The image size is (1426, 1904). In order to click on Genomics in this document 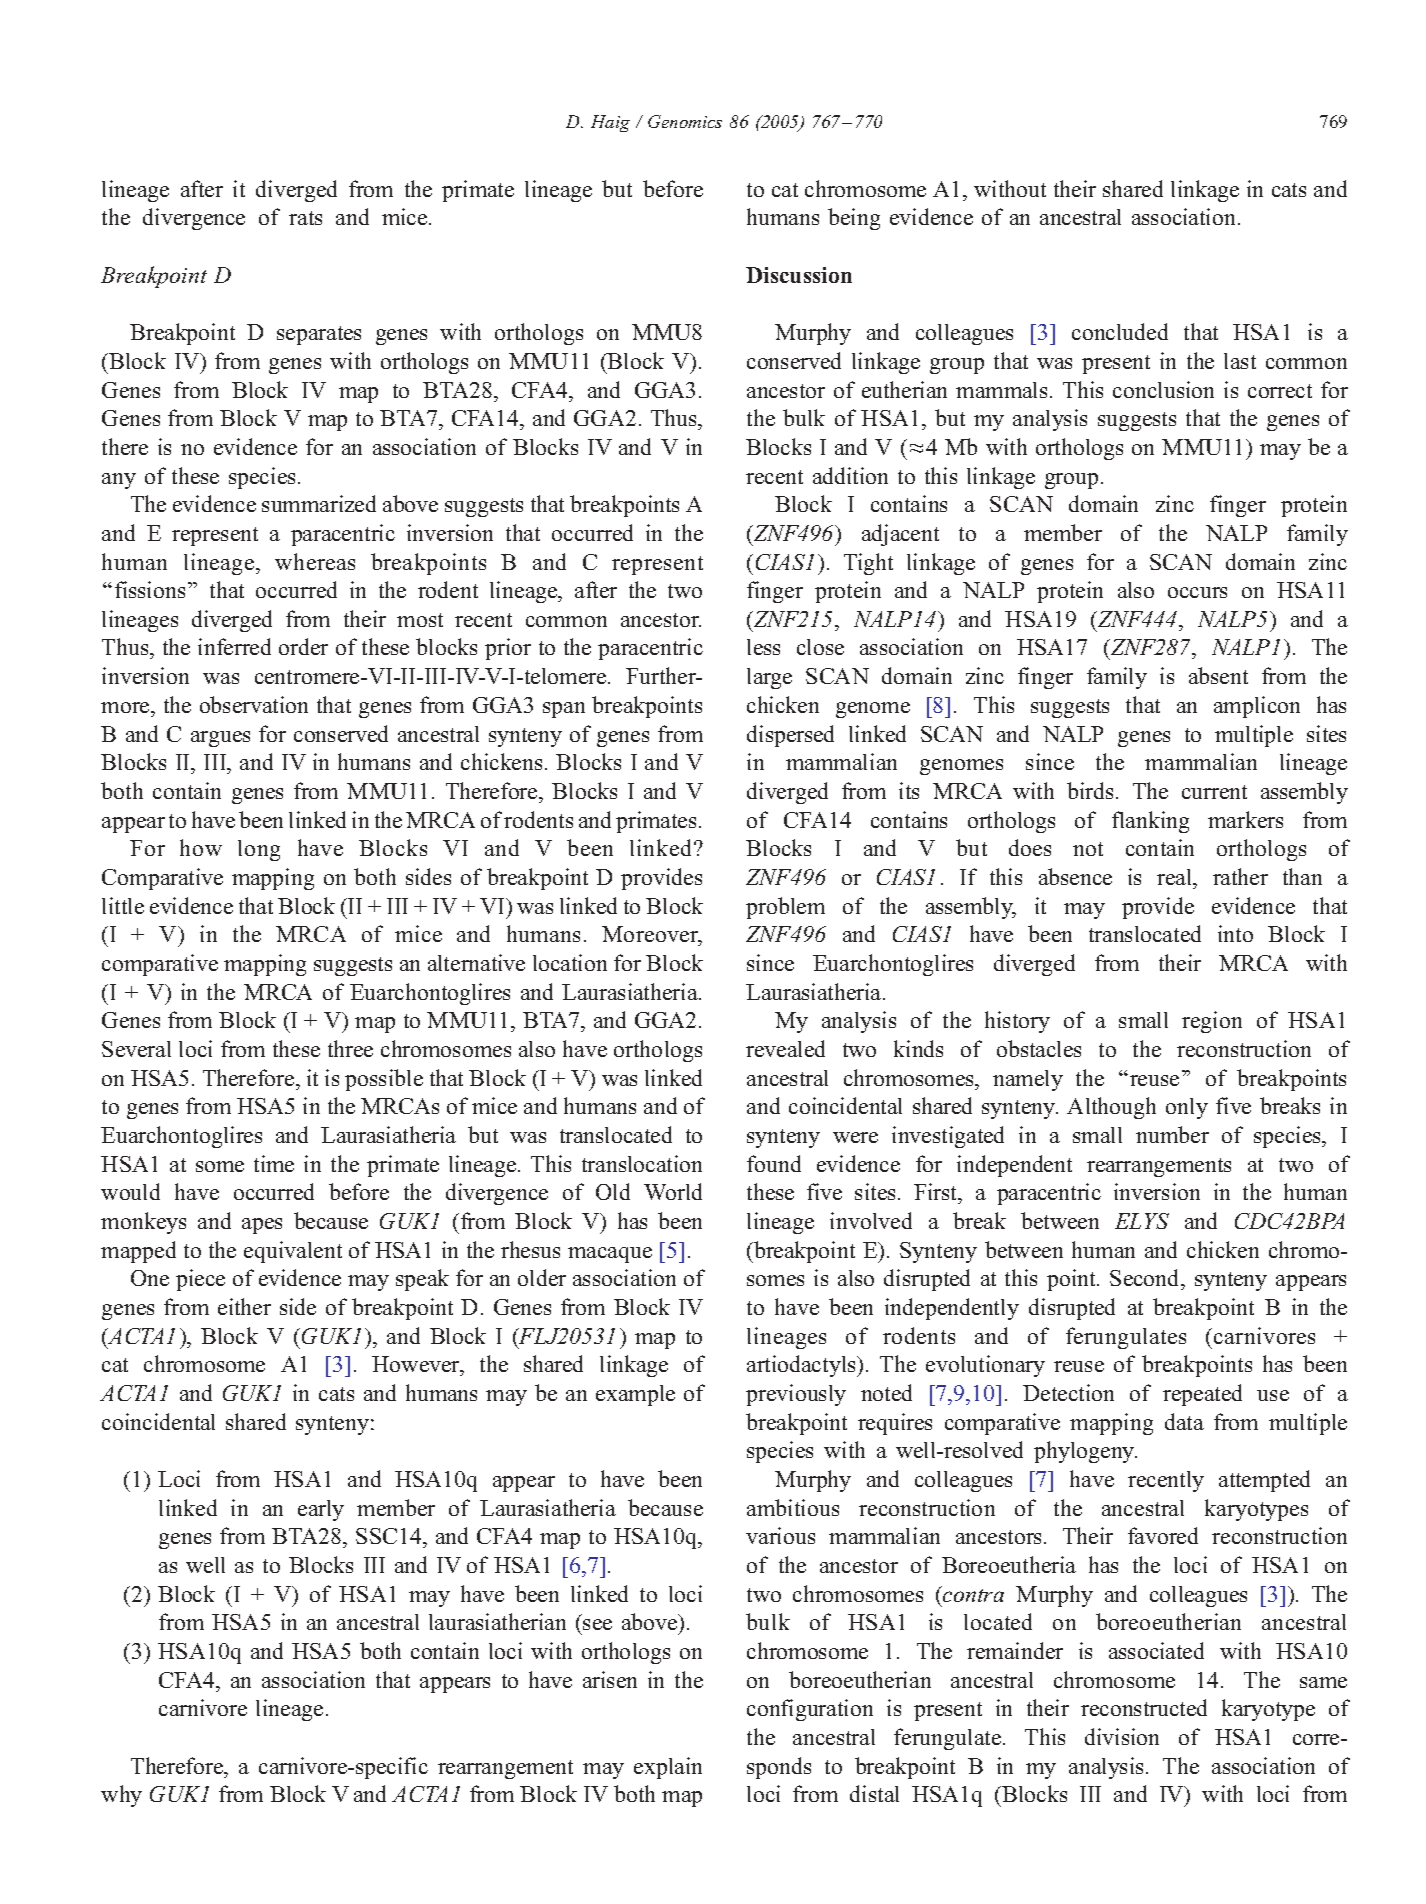, I will do `click(685, 121)`.
